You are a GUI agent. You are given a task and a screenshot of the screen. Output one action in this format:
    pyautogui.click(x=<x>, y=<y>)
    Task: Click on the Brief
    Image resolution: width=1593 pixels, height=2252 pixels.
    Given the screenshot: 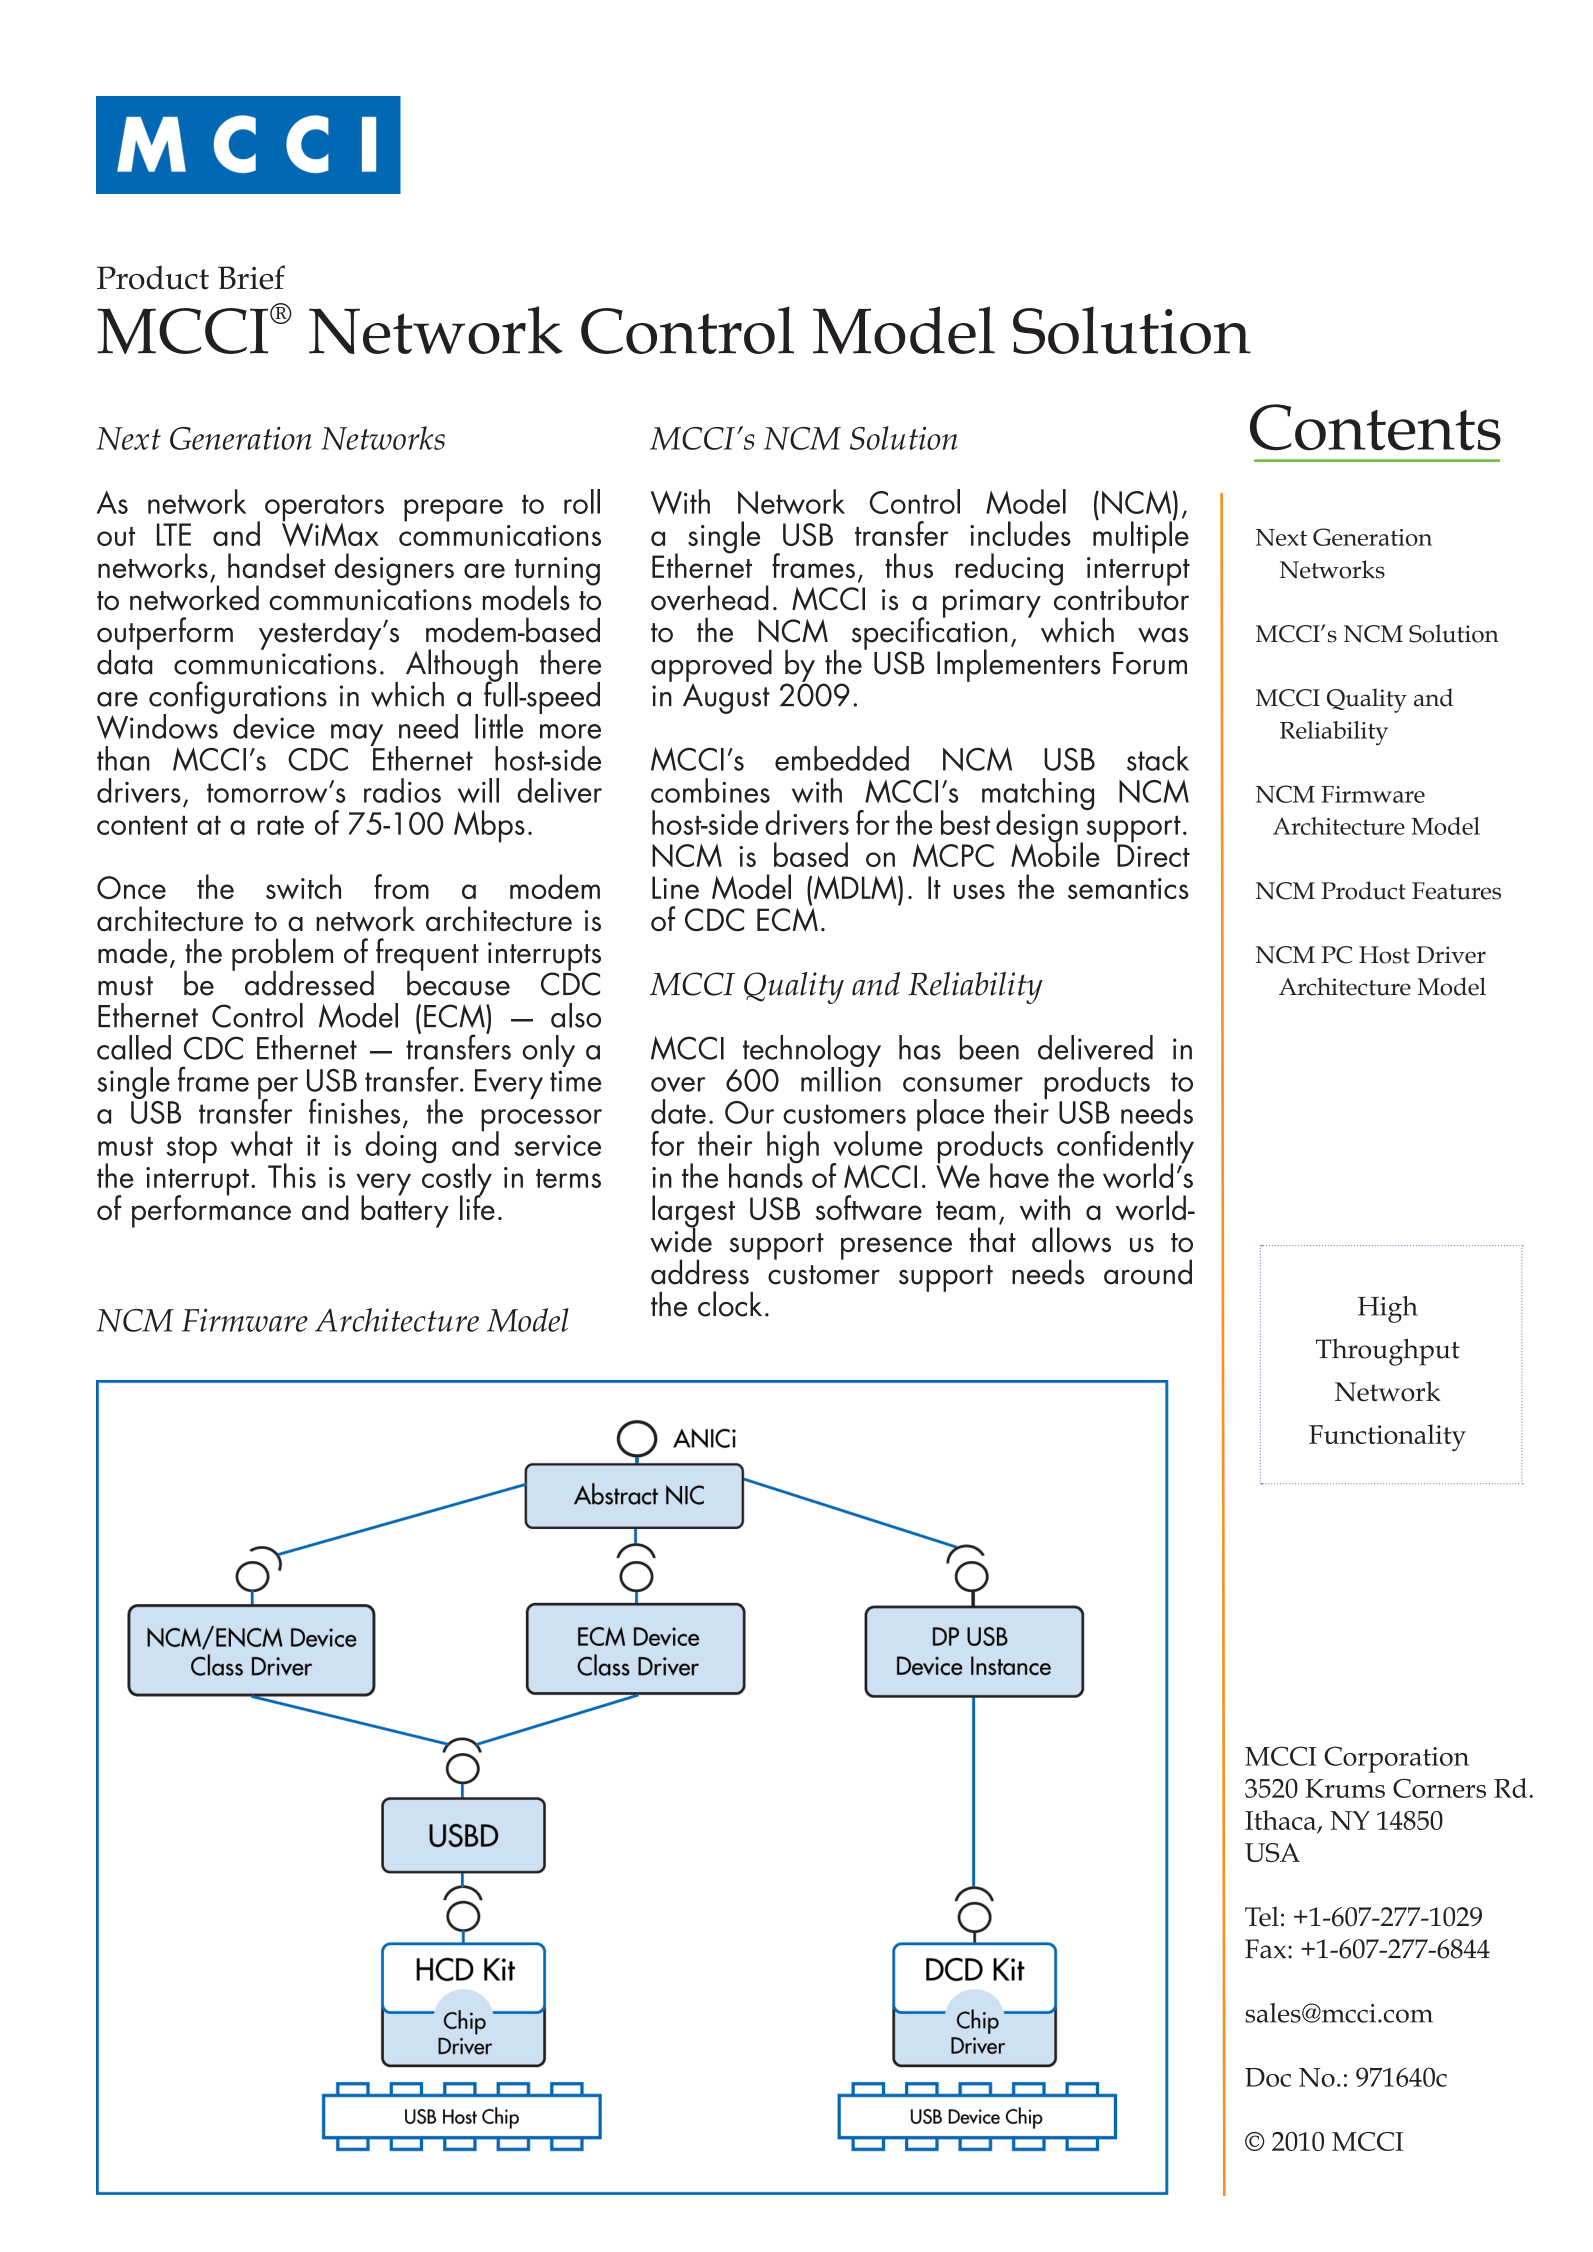 What is the action you would take?
    pyautogui.click(x=251, y=277)
